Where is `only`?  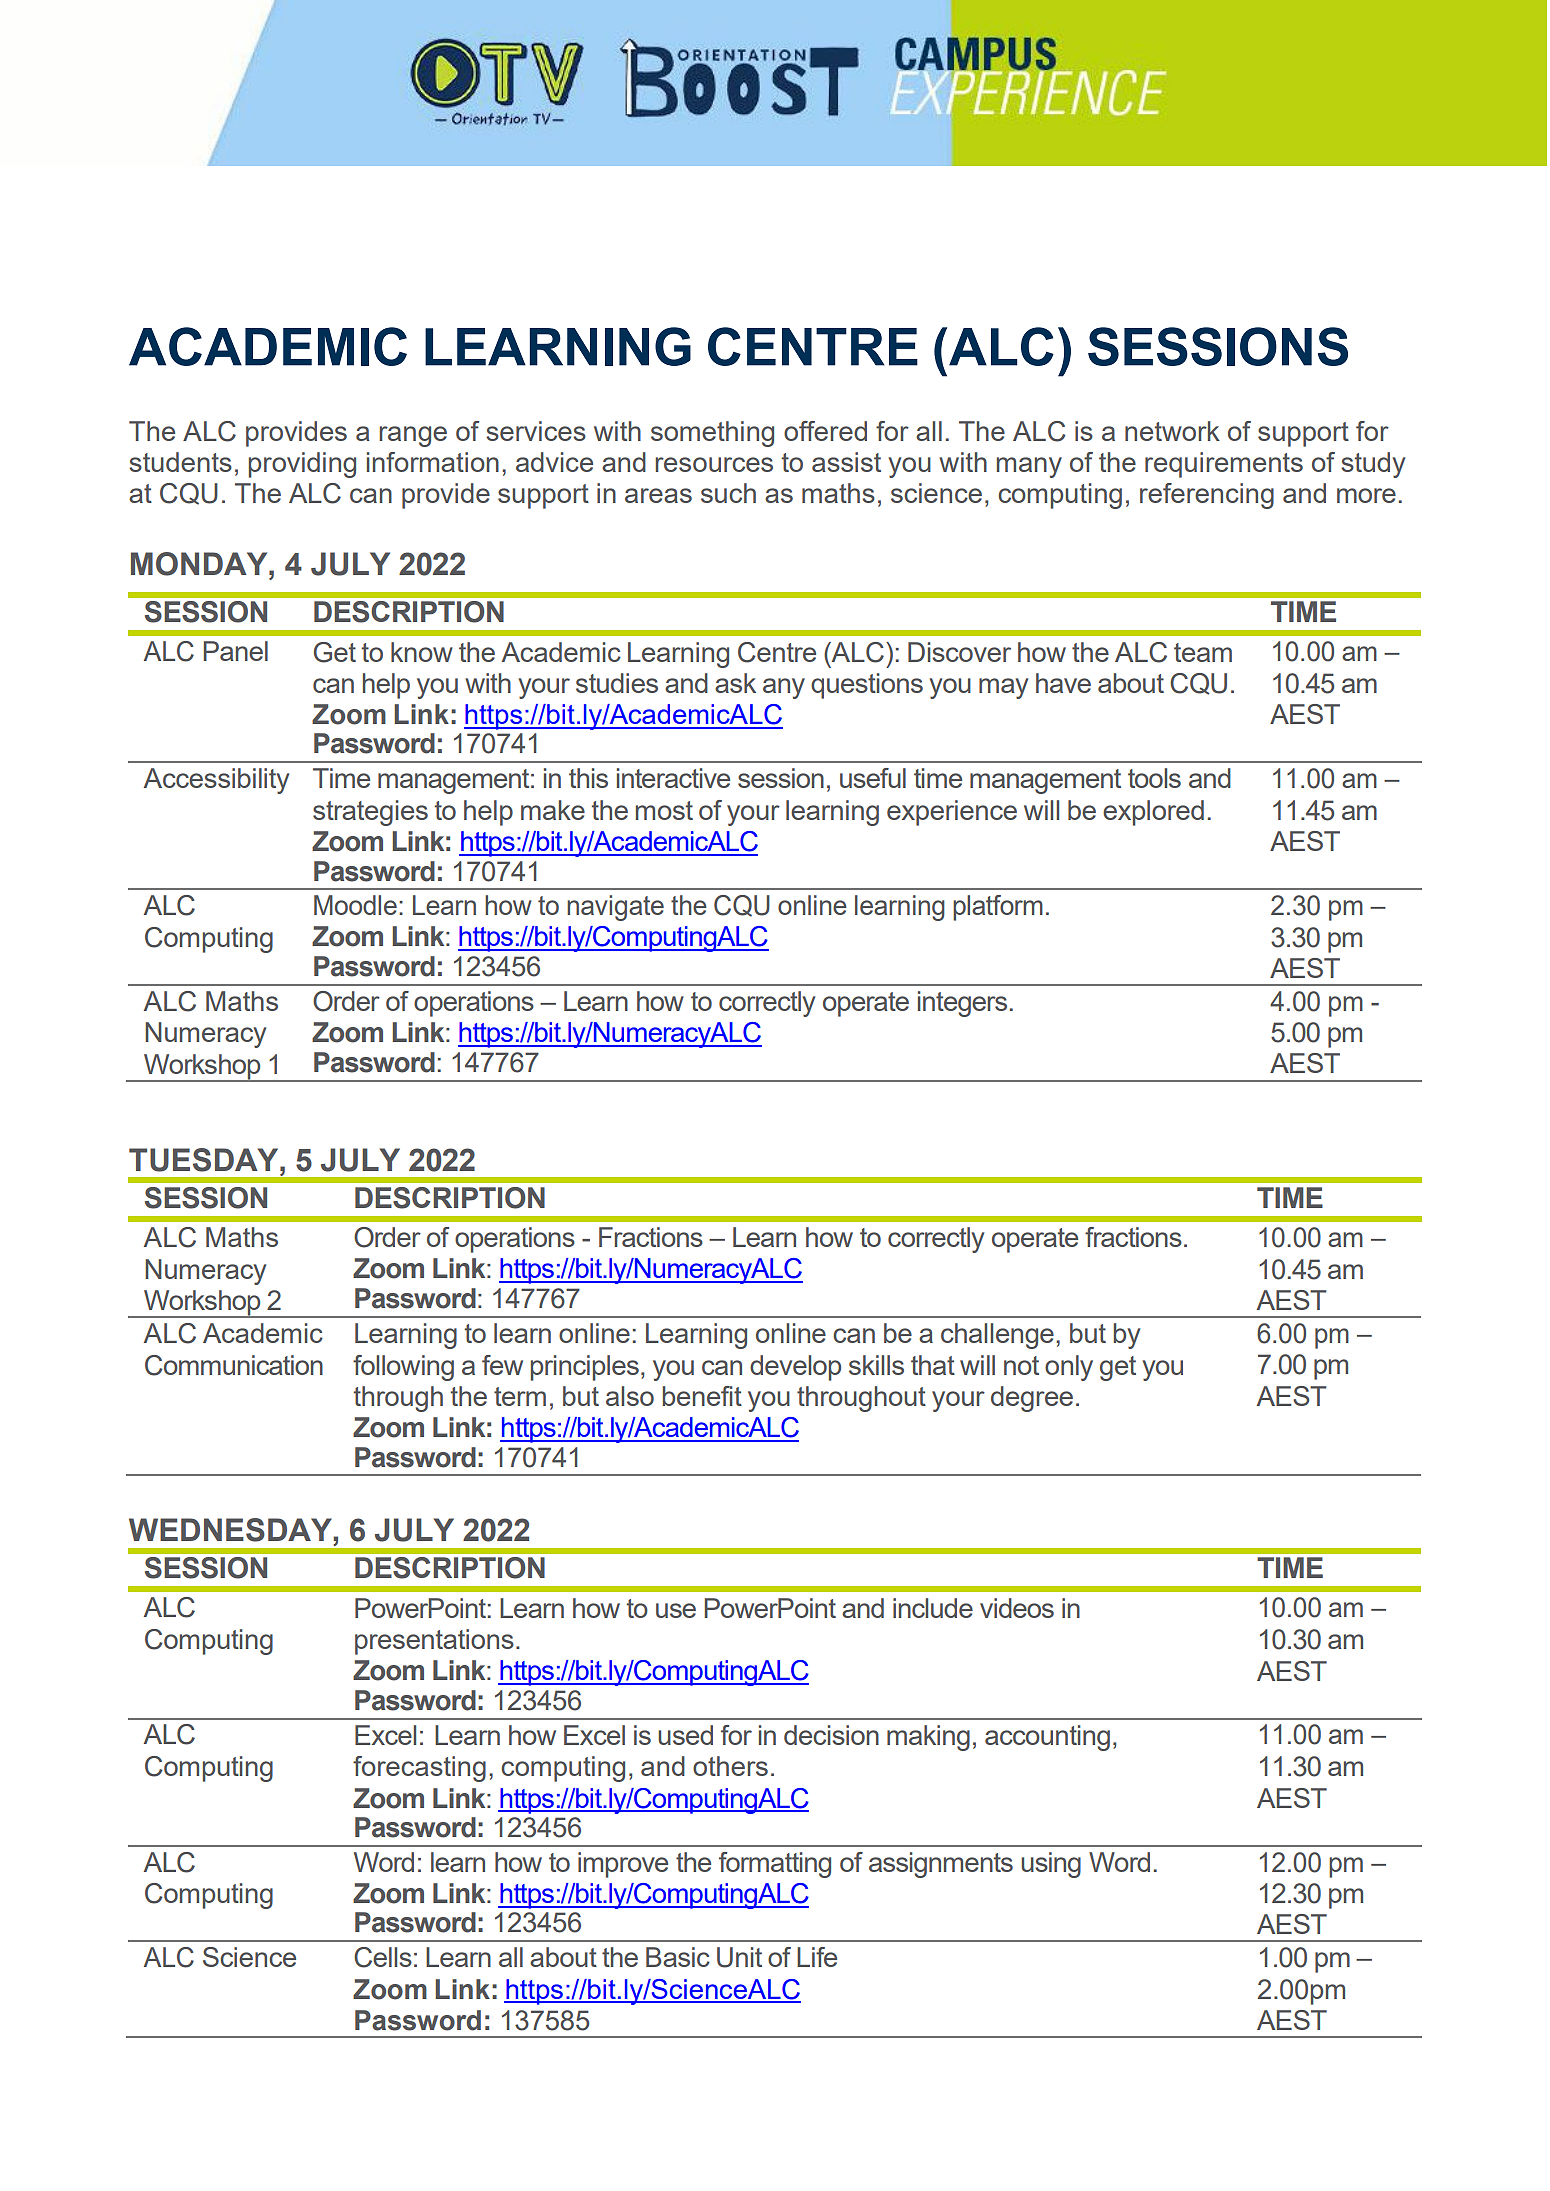 only is located at coordinates (1069, 1368).
